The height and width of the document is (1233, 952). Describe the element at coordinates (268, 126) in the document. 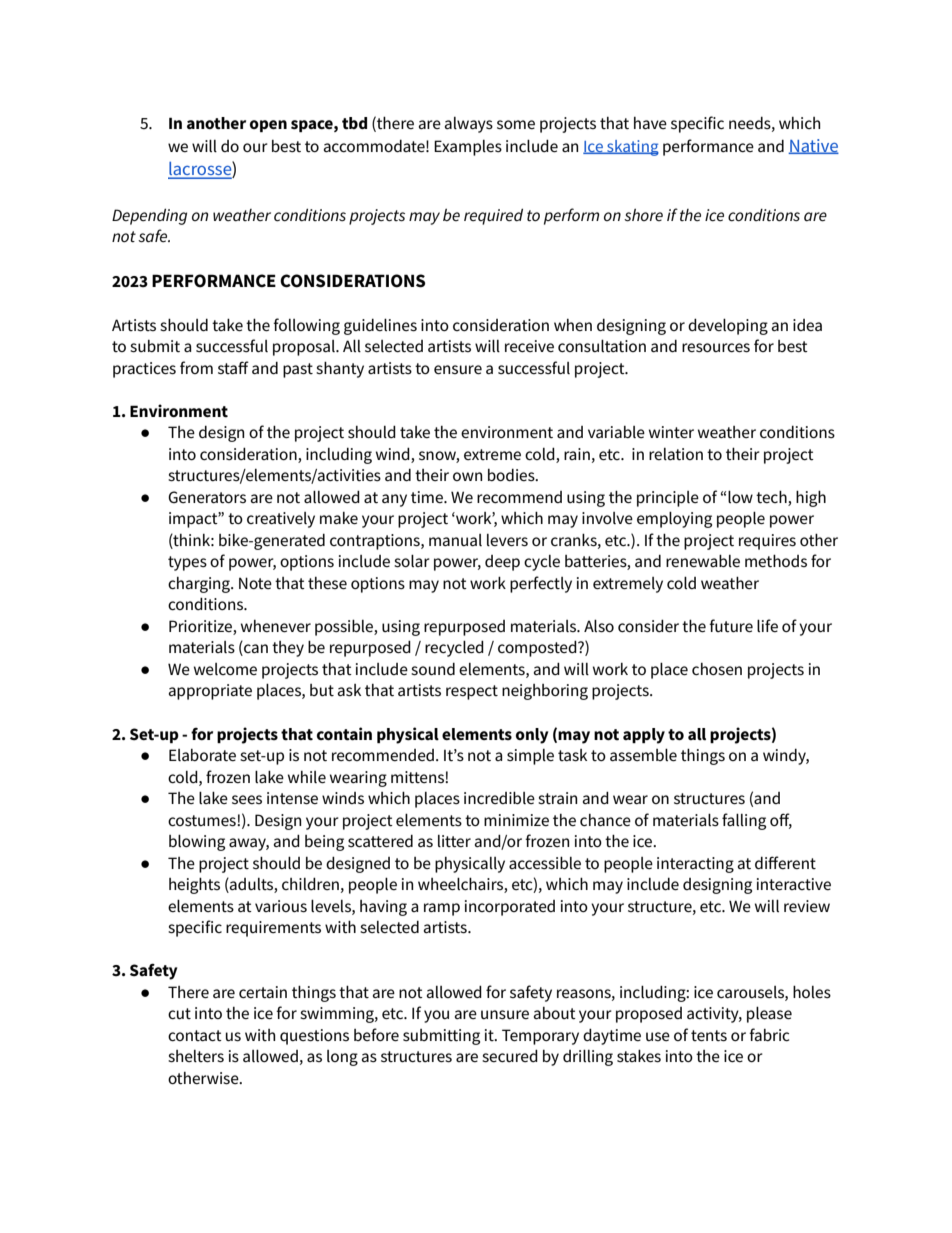

I see `open` at that location.
